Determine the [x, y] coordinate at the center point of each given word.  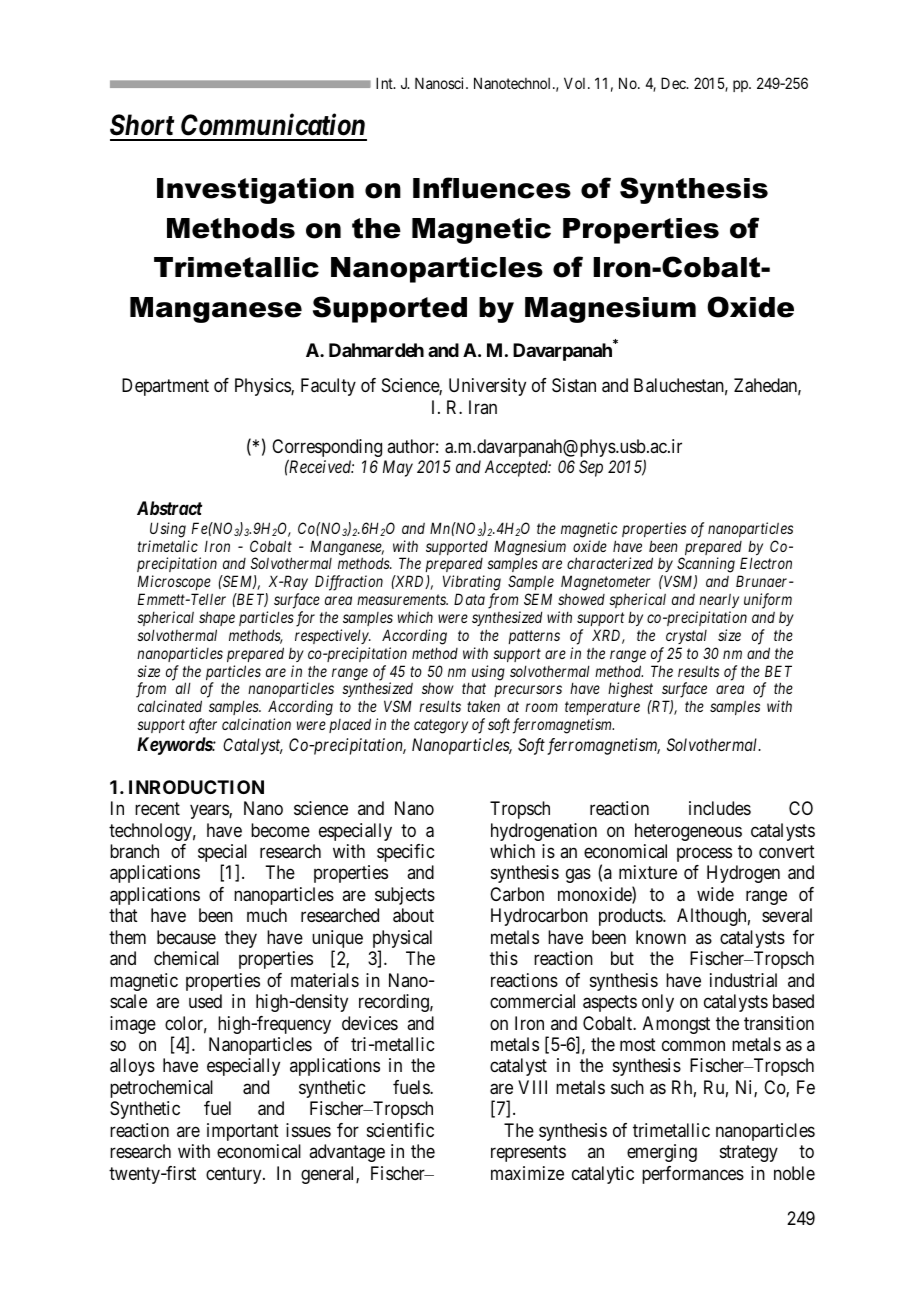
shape [217, 618]
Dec [674, 83]
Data [469, 599]
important [243, 1132]
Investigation [255, 191]
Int [385, 83]
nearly [719, 600]
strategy [749, 1153]
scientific [400, 1130]
